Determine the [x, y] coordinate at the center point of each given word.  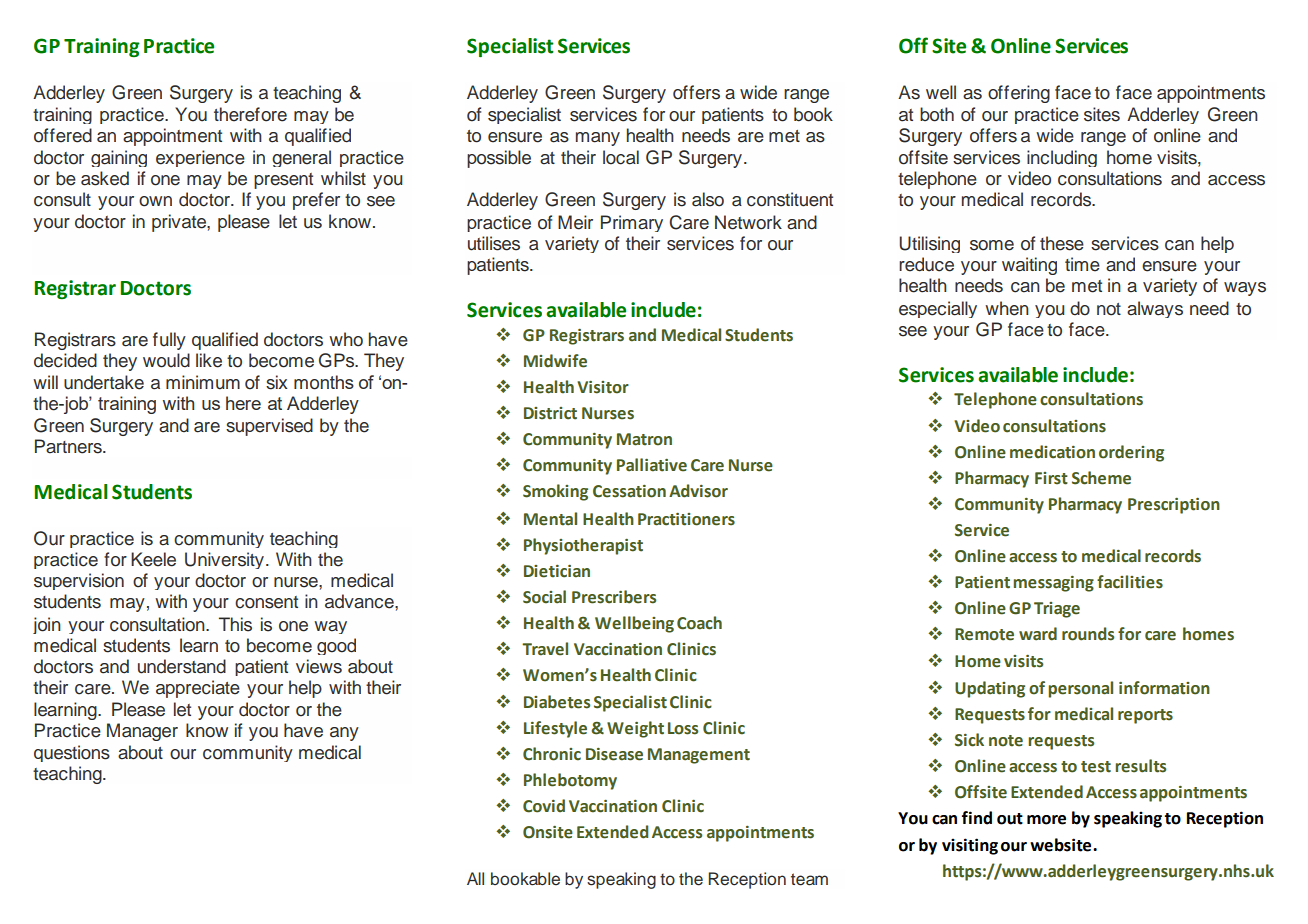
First [1051, 478]
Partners [69, 446]
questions [72, 753]
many [598, 139]
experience [200, 158]
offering [1019, 94]
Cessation [629, 491]
